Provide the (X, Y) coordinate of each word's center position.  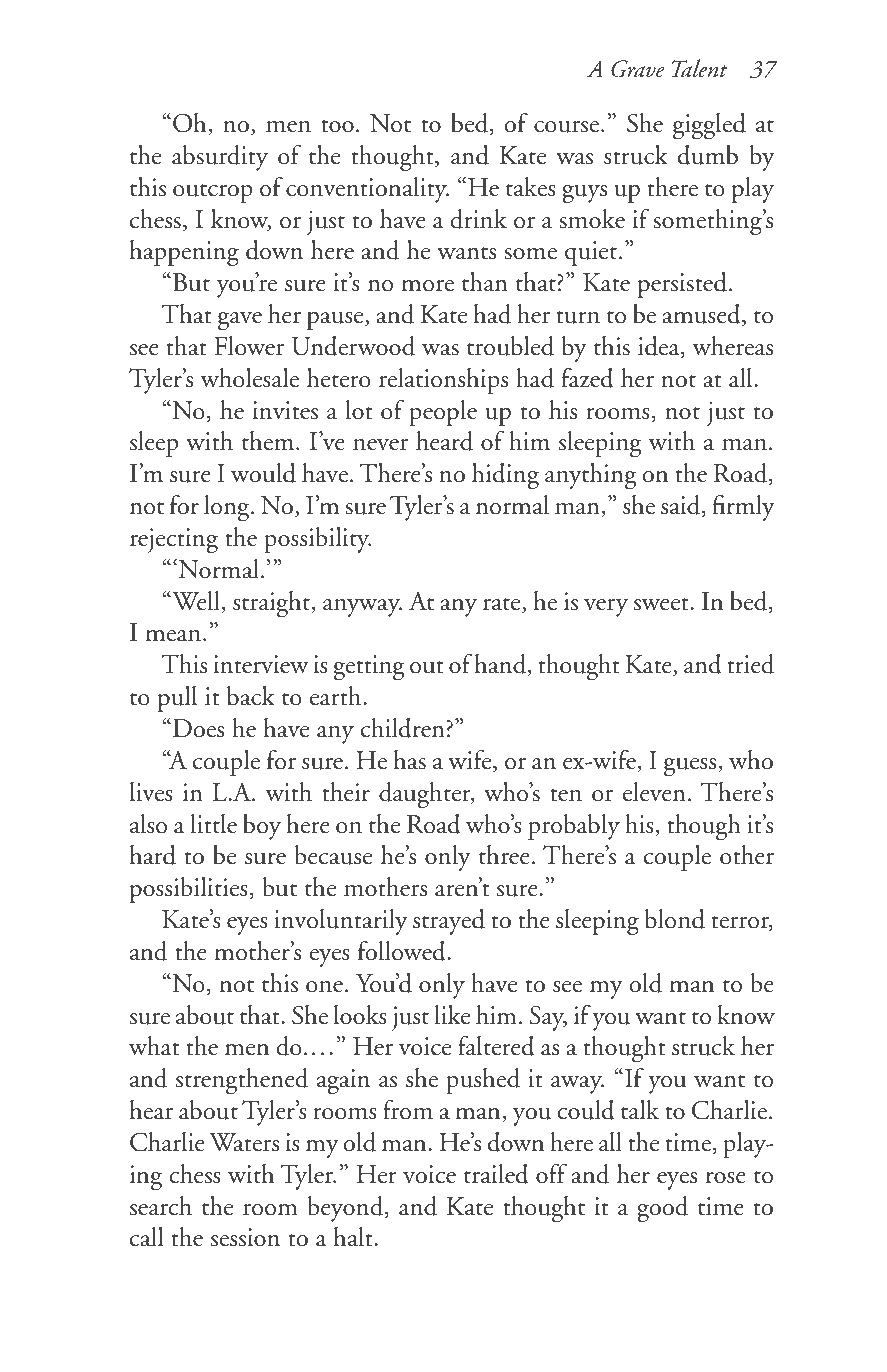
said (682, 506)
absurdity (220, 158)
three (504, 855)
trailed (496, 1174)
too (337, 126)
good (662, 1209)
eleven (654, 792)
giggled (709, 126)
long (228, 508)
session (245, 1237)
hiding (505, 476)
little (213, 824)
